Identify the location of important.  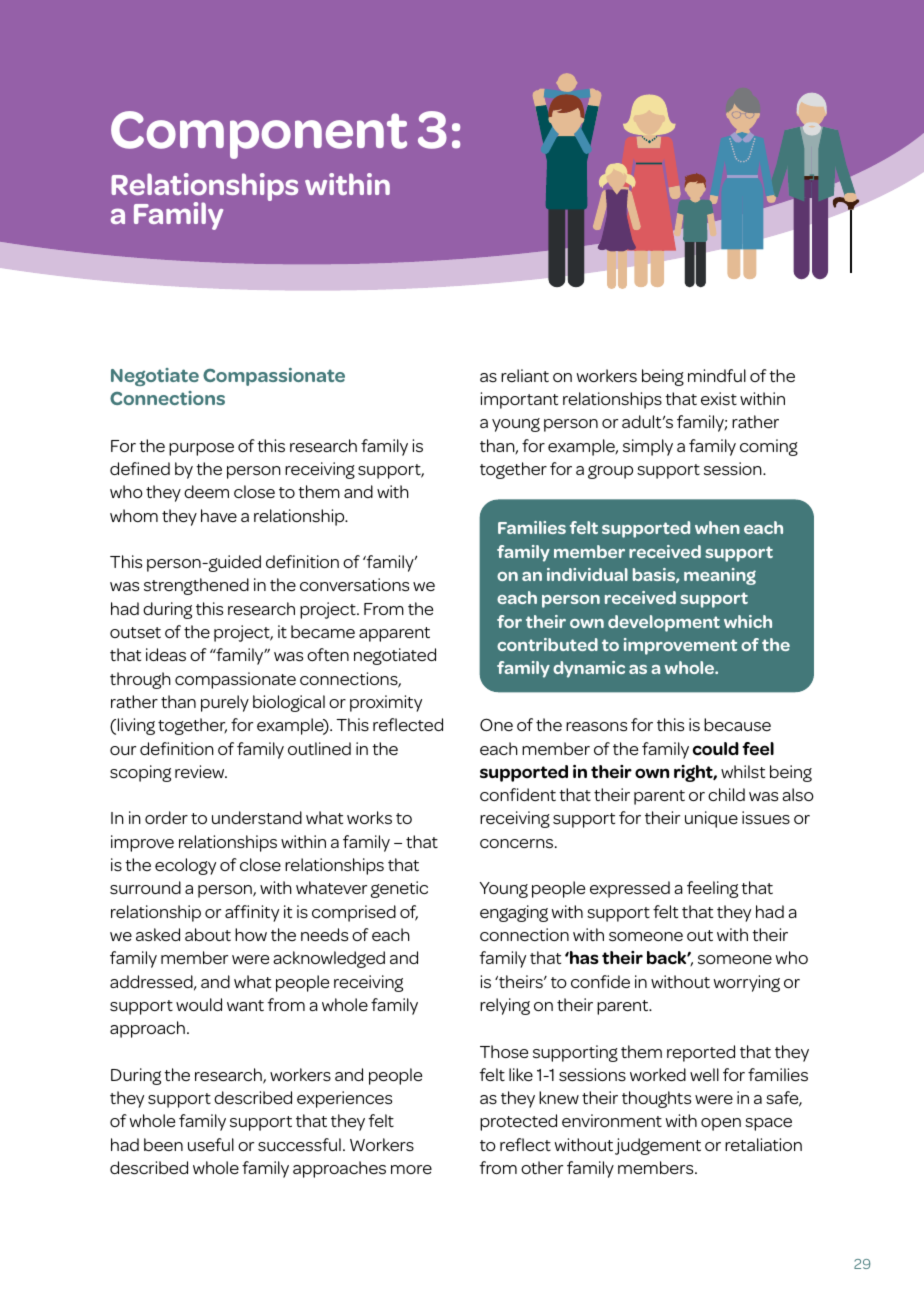
(519, 400).
